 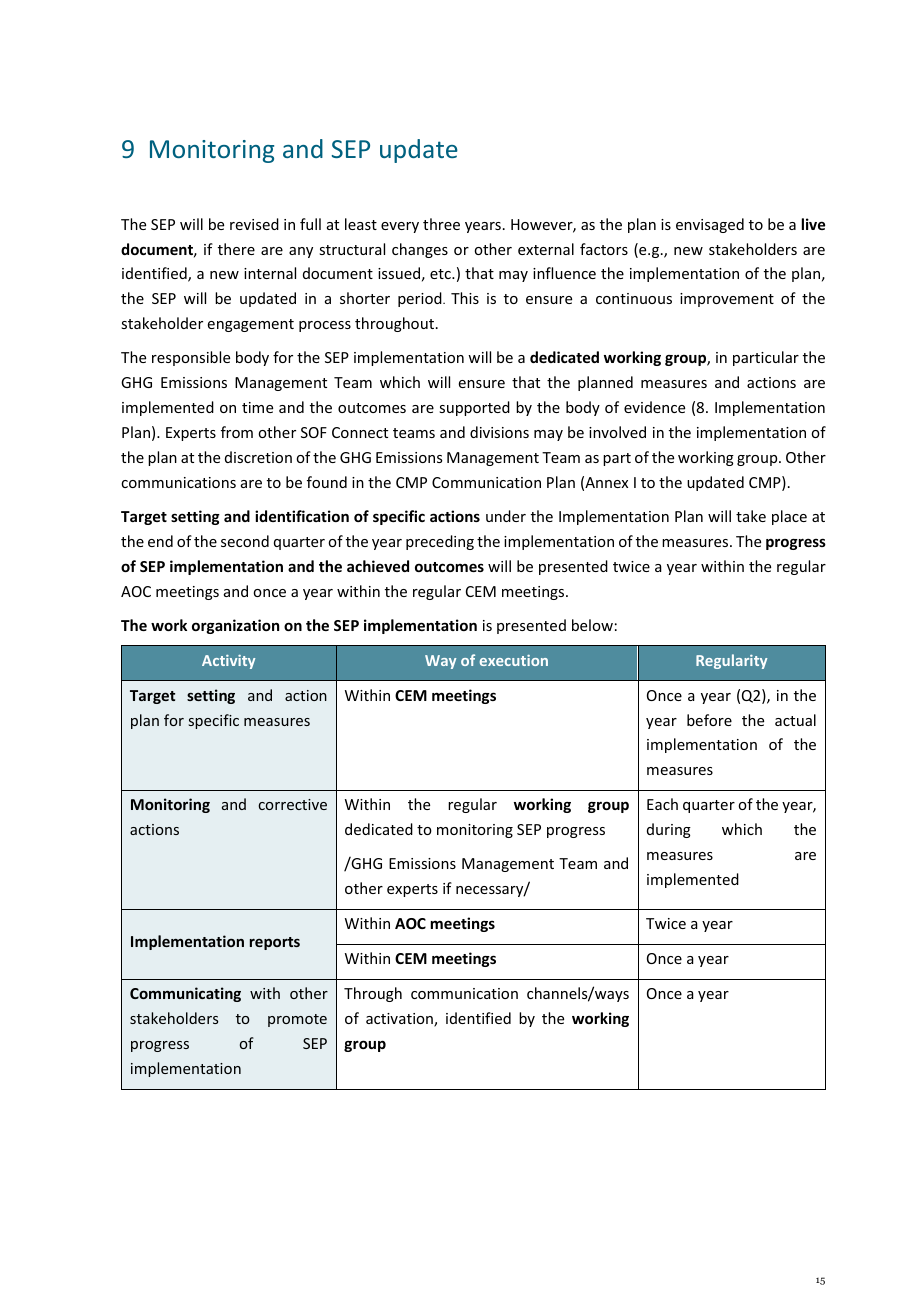 What do you see at coordinates (185, 994) in the screenshot?
I see `Communicating` at bounding box center [185, 994].
